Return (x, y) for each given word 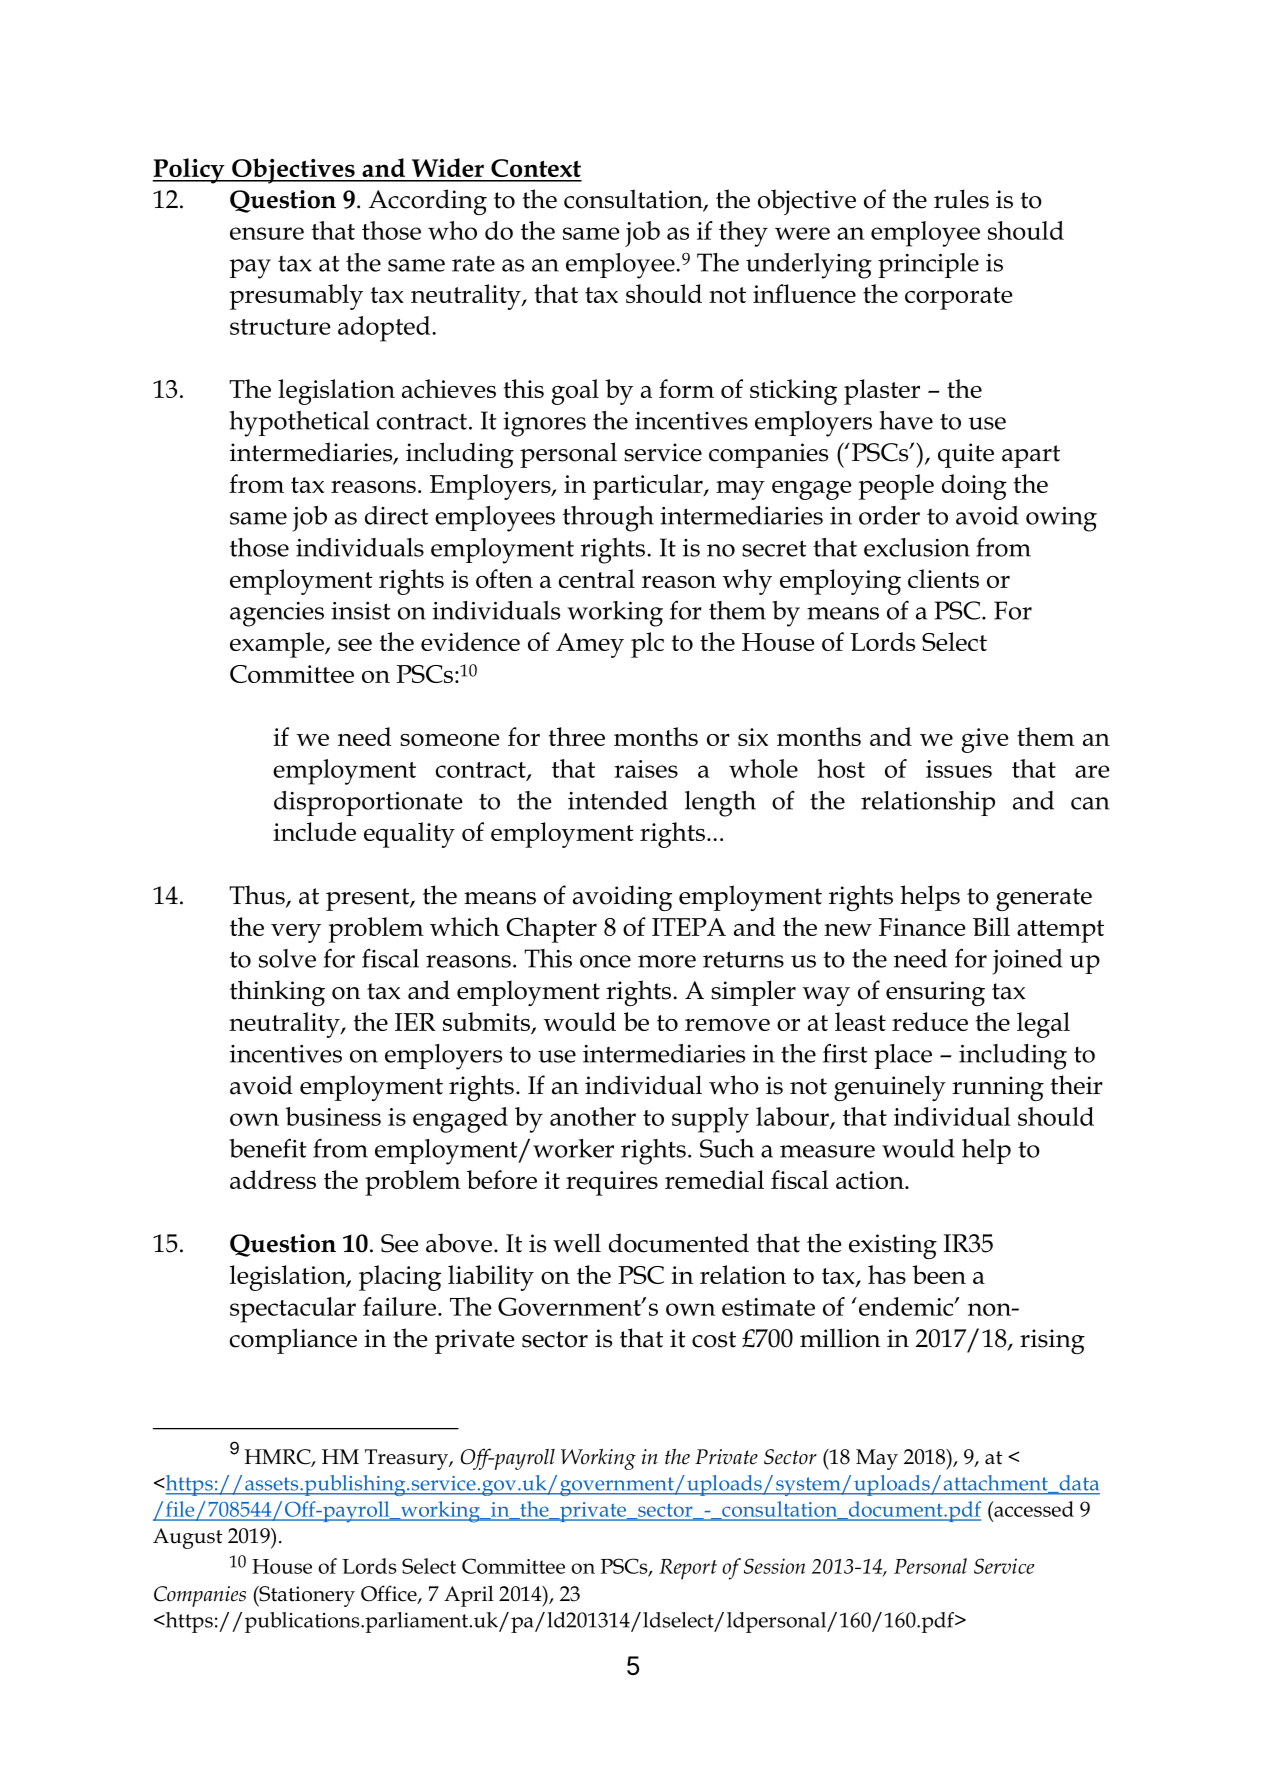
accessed (1033, 1509)
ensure (267, 233)
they (743, 234)
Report (688, 1569)
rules (961, 199)
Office (390, 1594)
